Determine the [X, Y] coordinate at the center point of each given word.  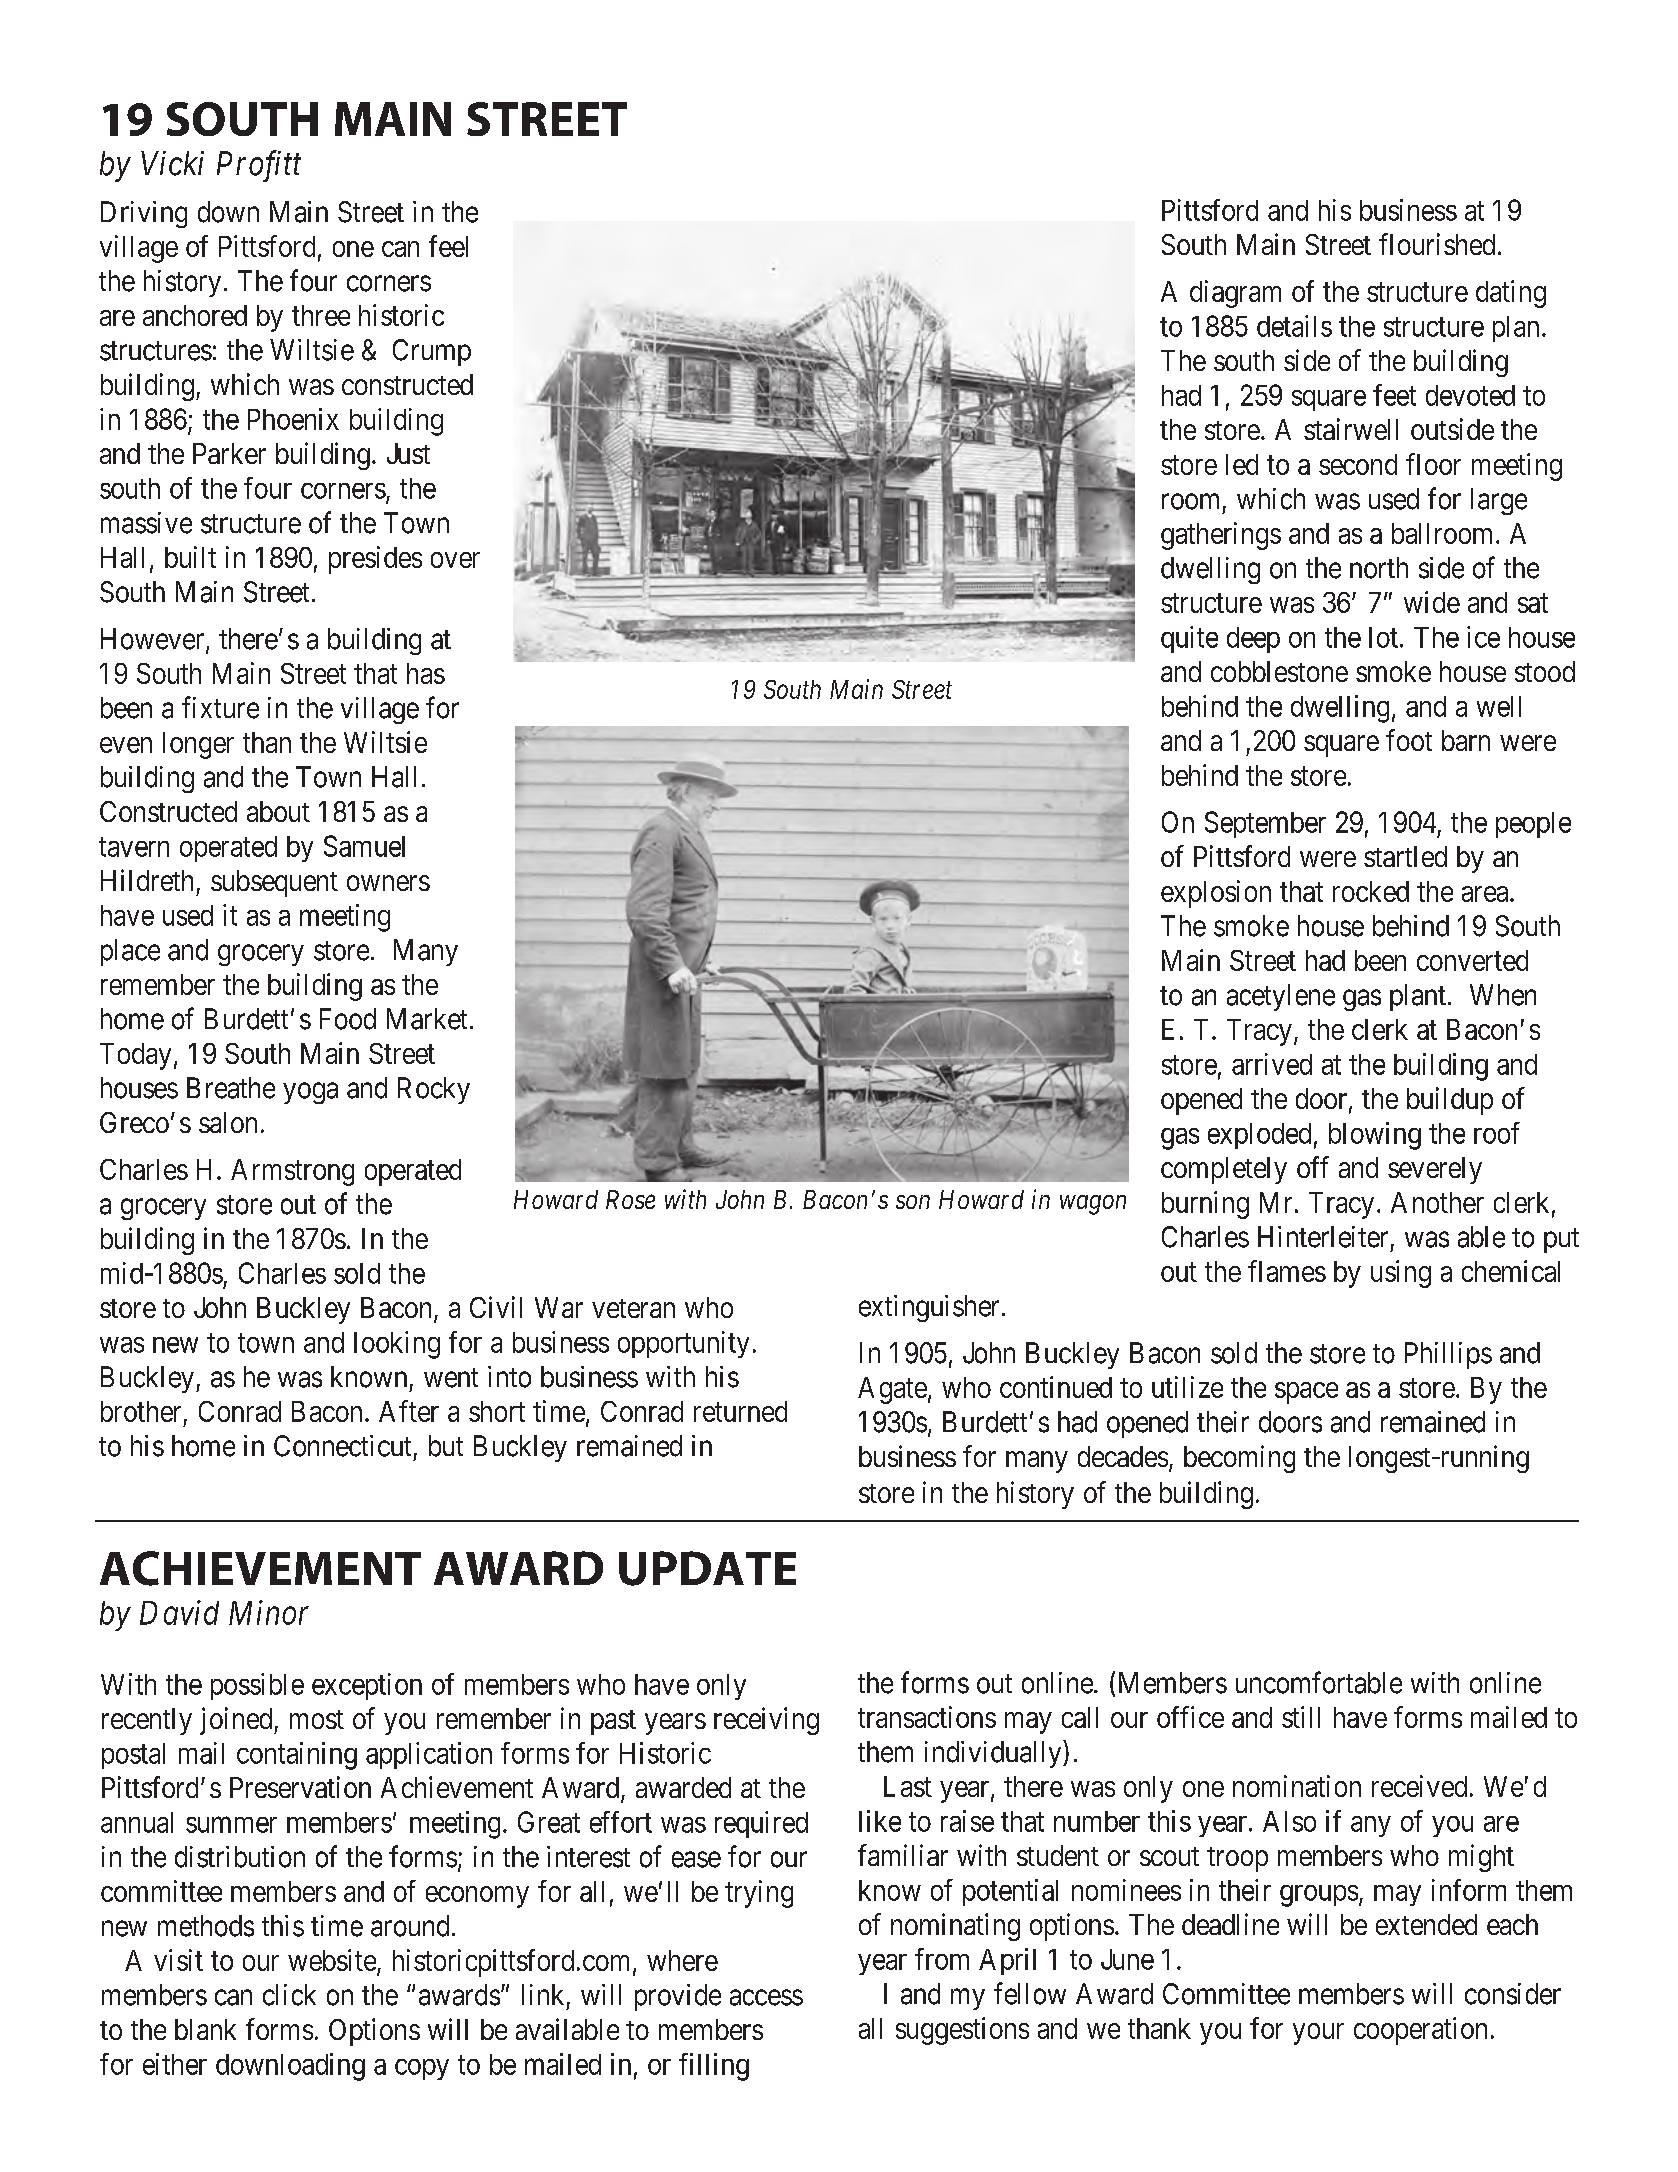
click [289, 1995]
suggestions [962, 2031]
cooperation [1420, 2031]
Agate [892, 1390]
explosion [1216, 894]
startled [1405, 856]
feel [448, 246]
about [278, 811]
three [321, 315]
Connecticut [342, 1446]
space [1306, 1393]
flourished [1437, 244]
